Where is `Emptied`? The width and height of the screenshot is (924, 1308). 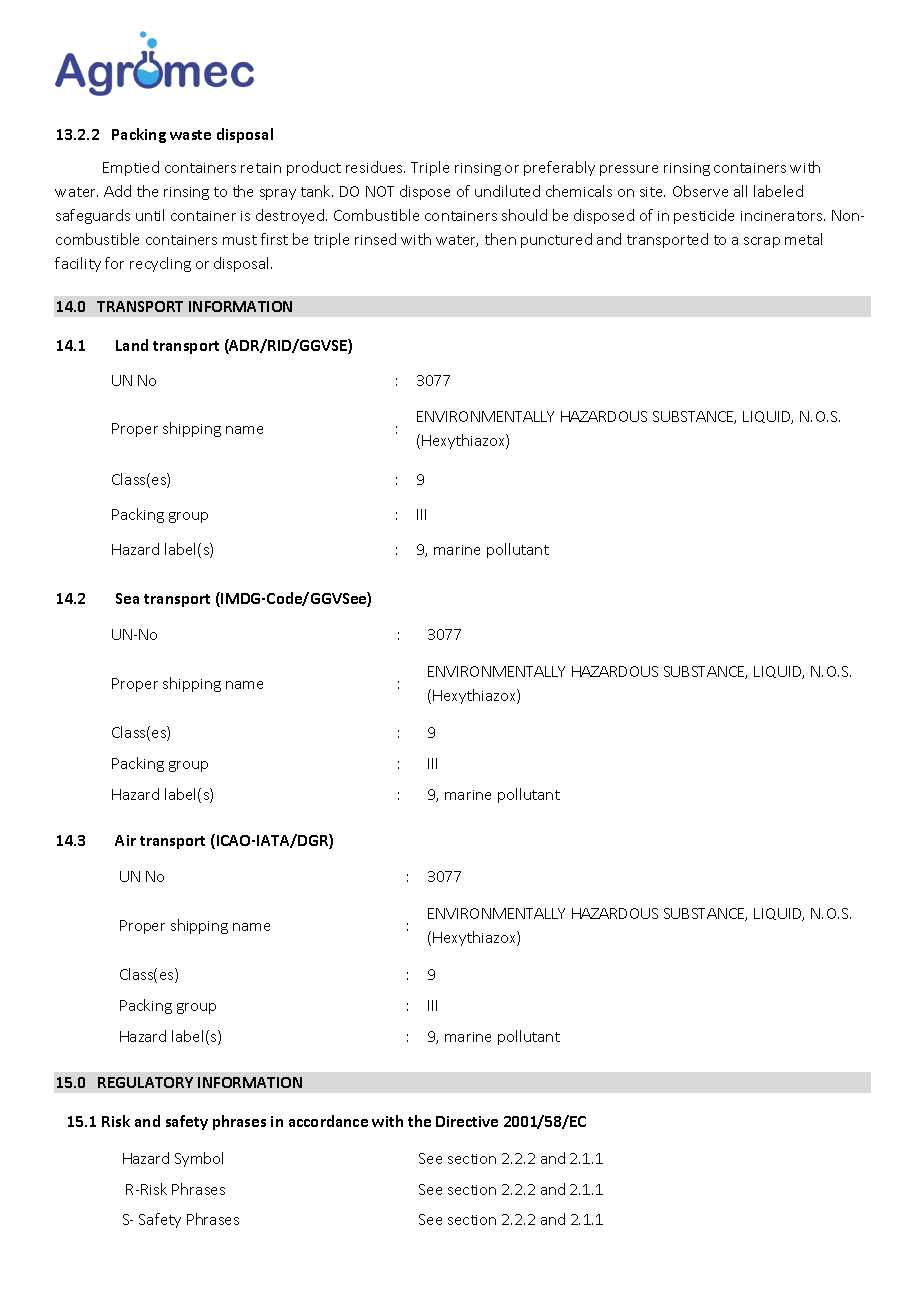
Emptied is located at coordinates (131, 168).
